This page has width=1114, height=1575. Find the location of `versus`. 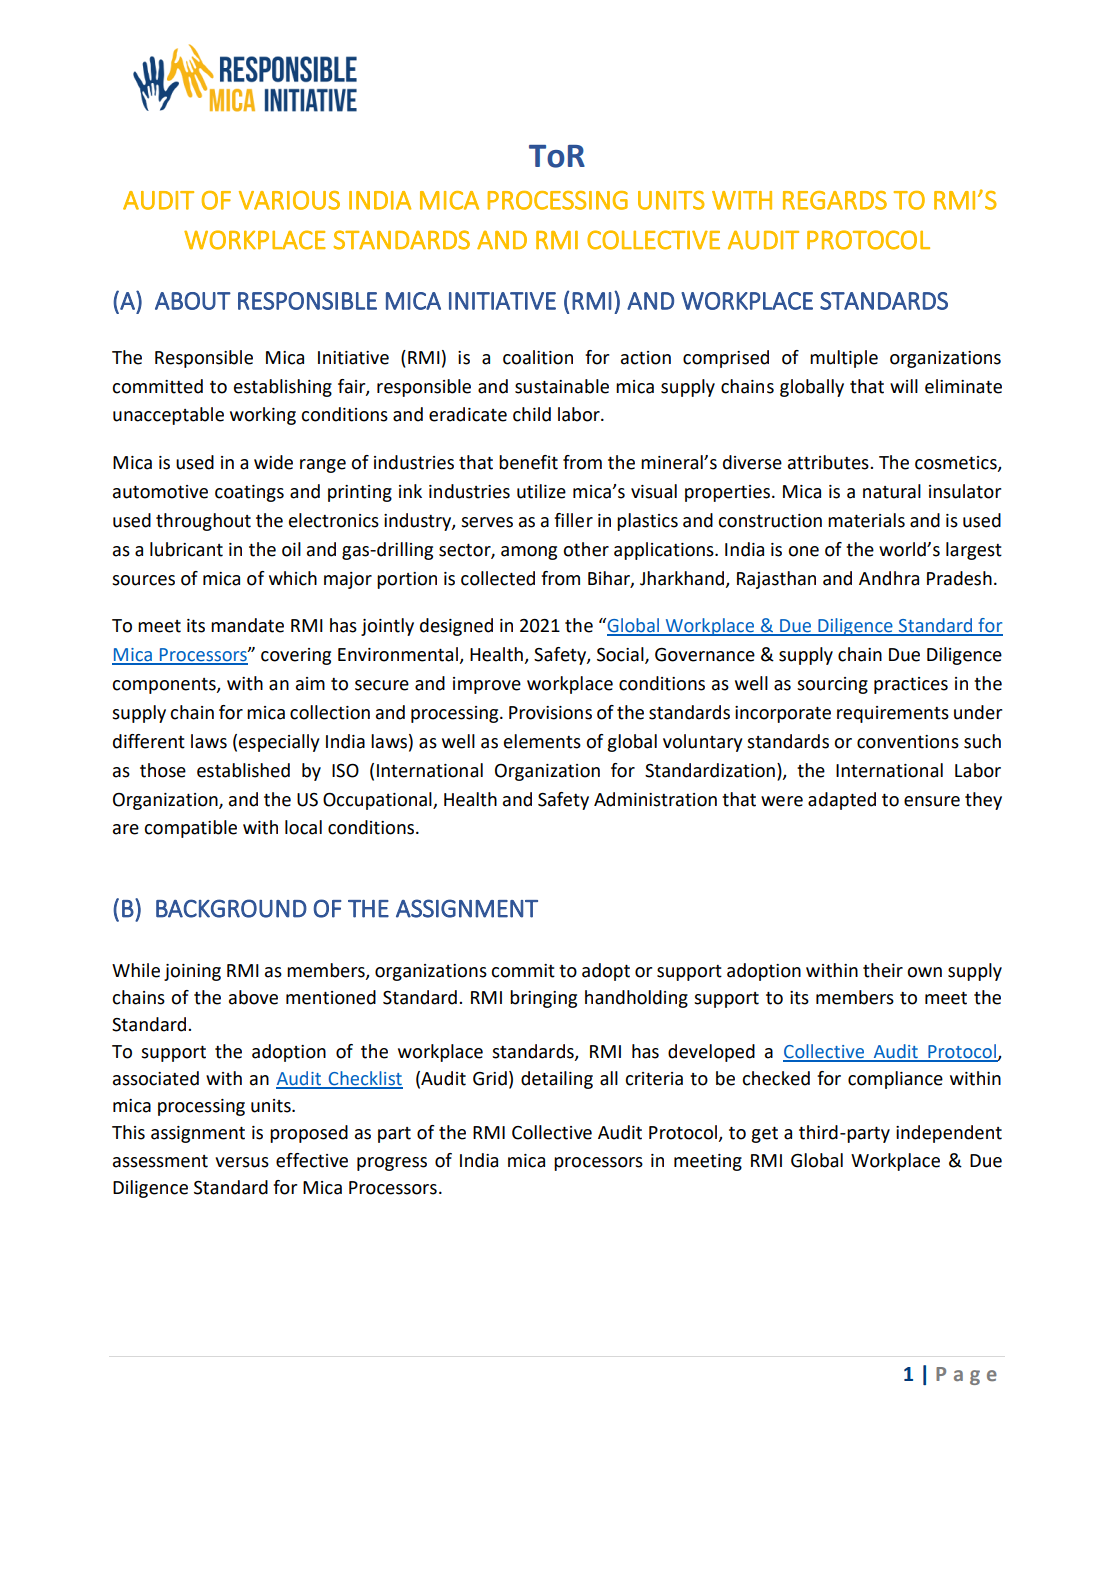

versus is located at coordinates (242, 1162).
